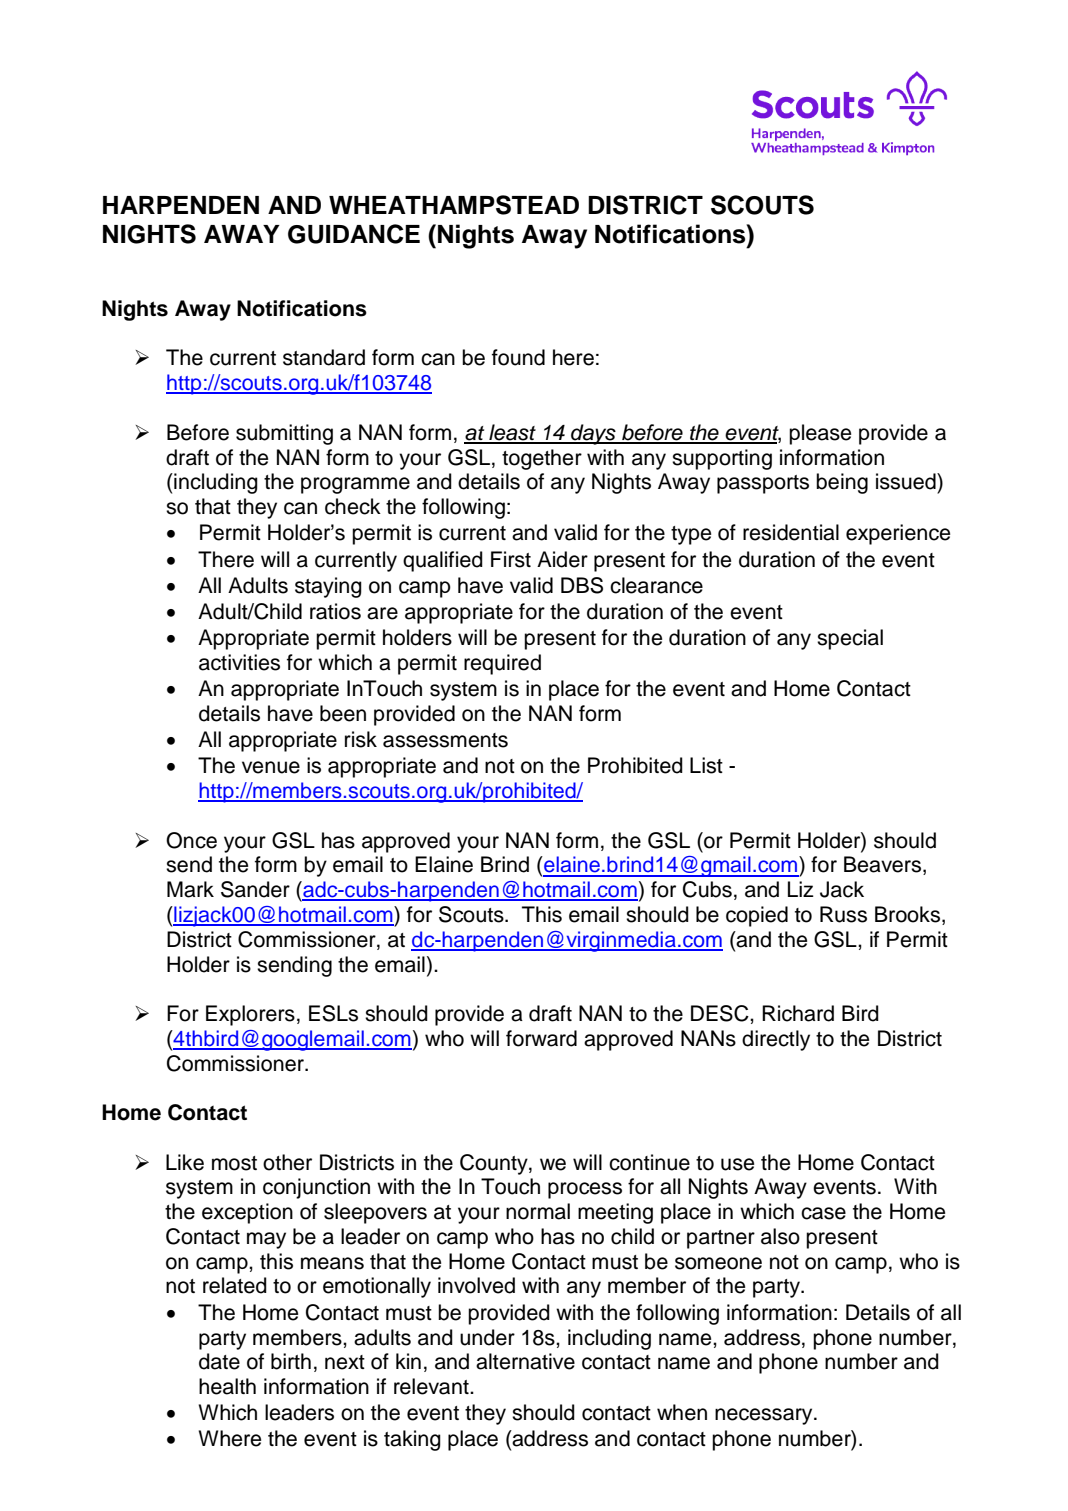  What do you see at coordinates (287, 1162) in the document?
I see `other` at bounding box center [287, 1162].
